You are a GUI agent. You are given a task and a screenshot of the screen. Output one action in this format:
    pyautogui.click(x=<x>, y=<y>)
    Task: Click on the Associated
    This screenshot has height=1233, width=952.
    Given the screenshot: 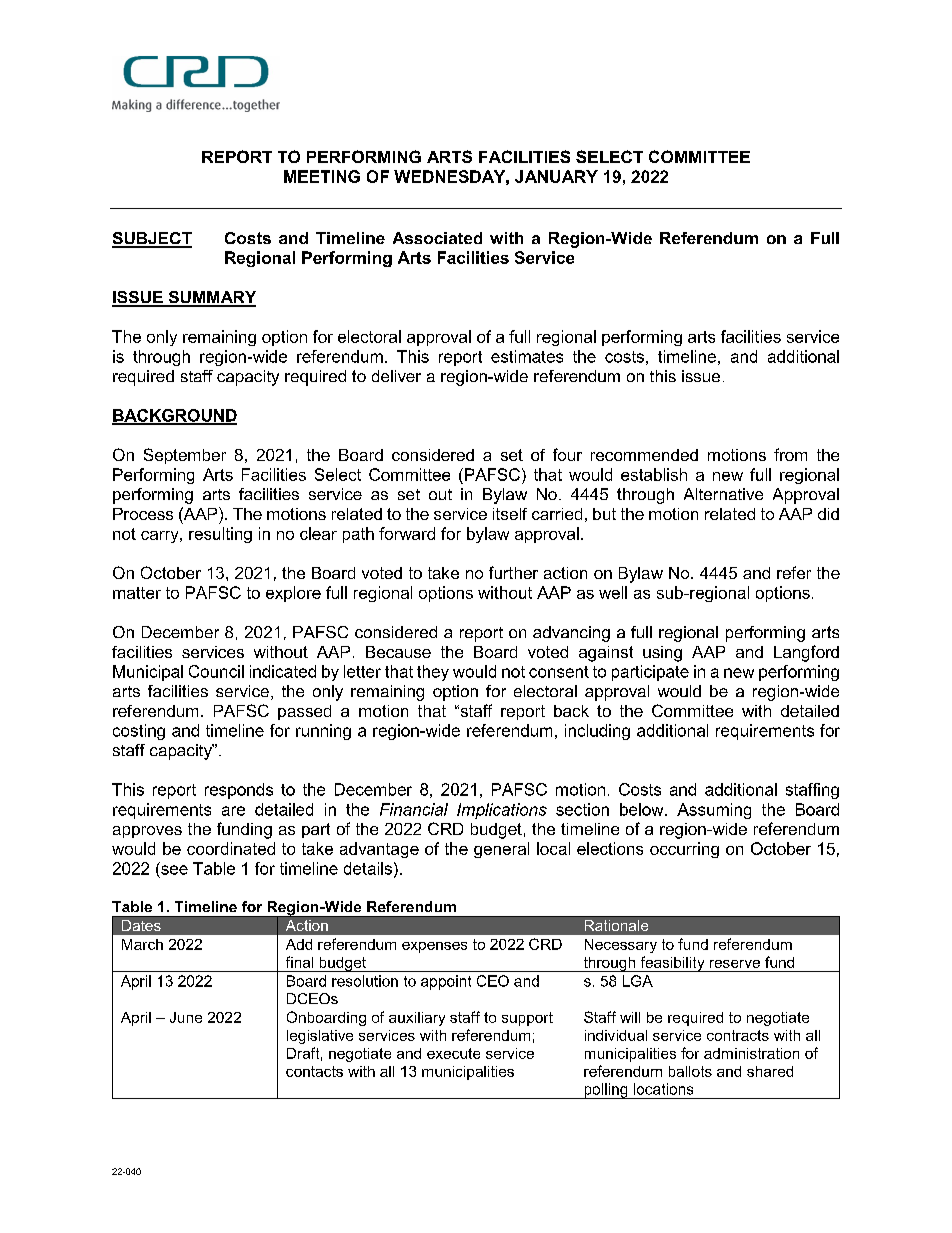 What is the action you would take?
    pyautogui.click(x=437, y=238)
